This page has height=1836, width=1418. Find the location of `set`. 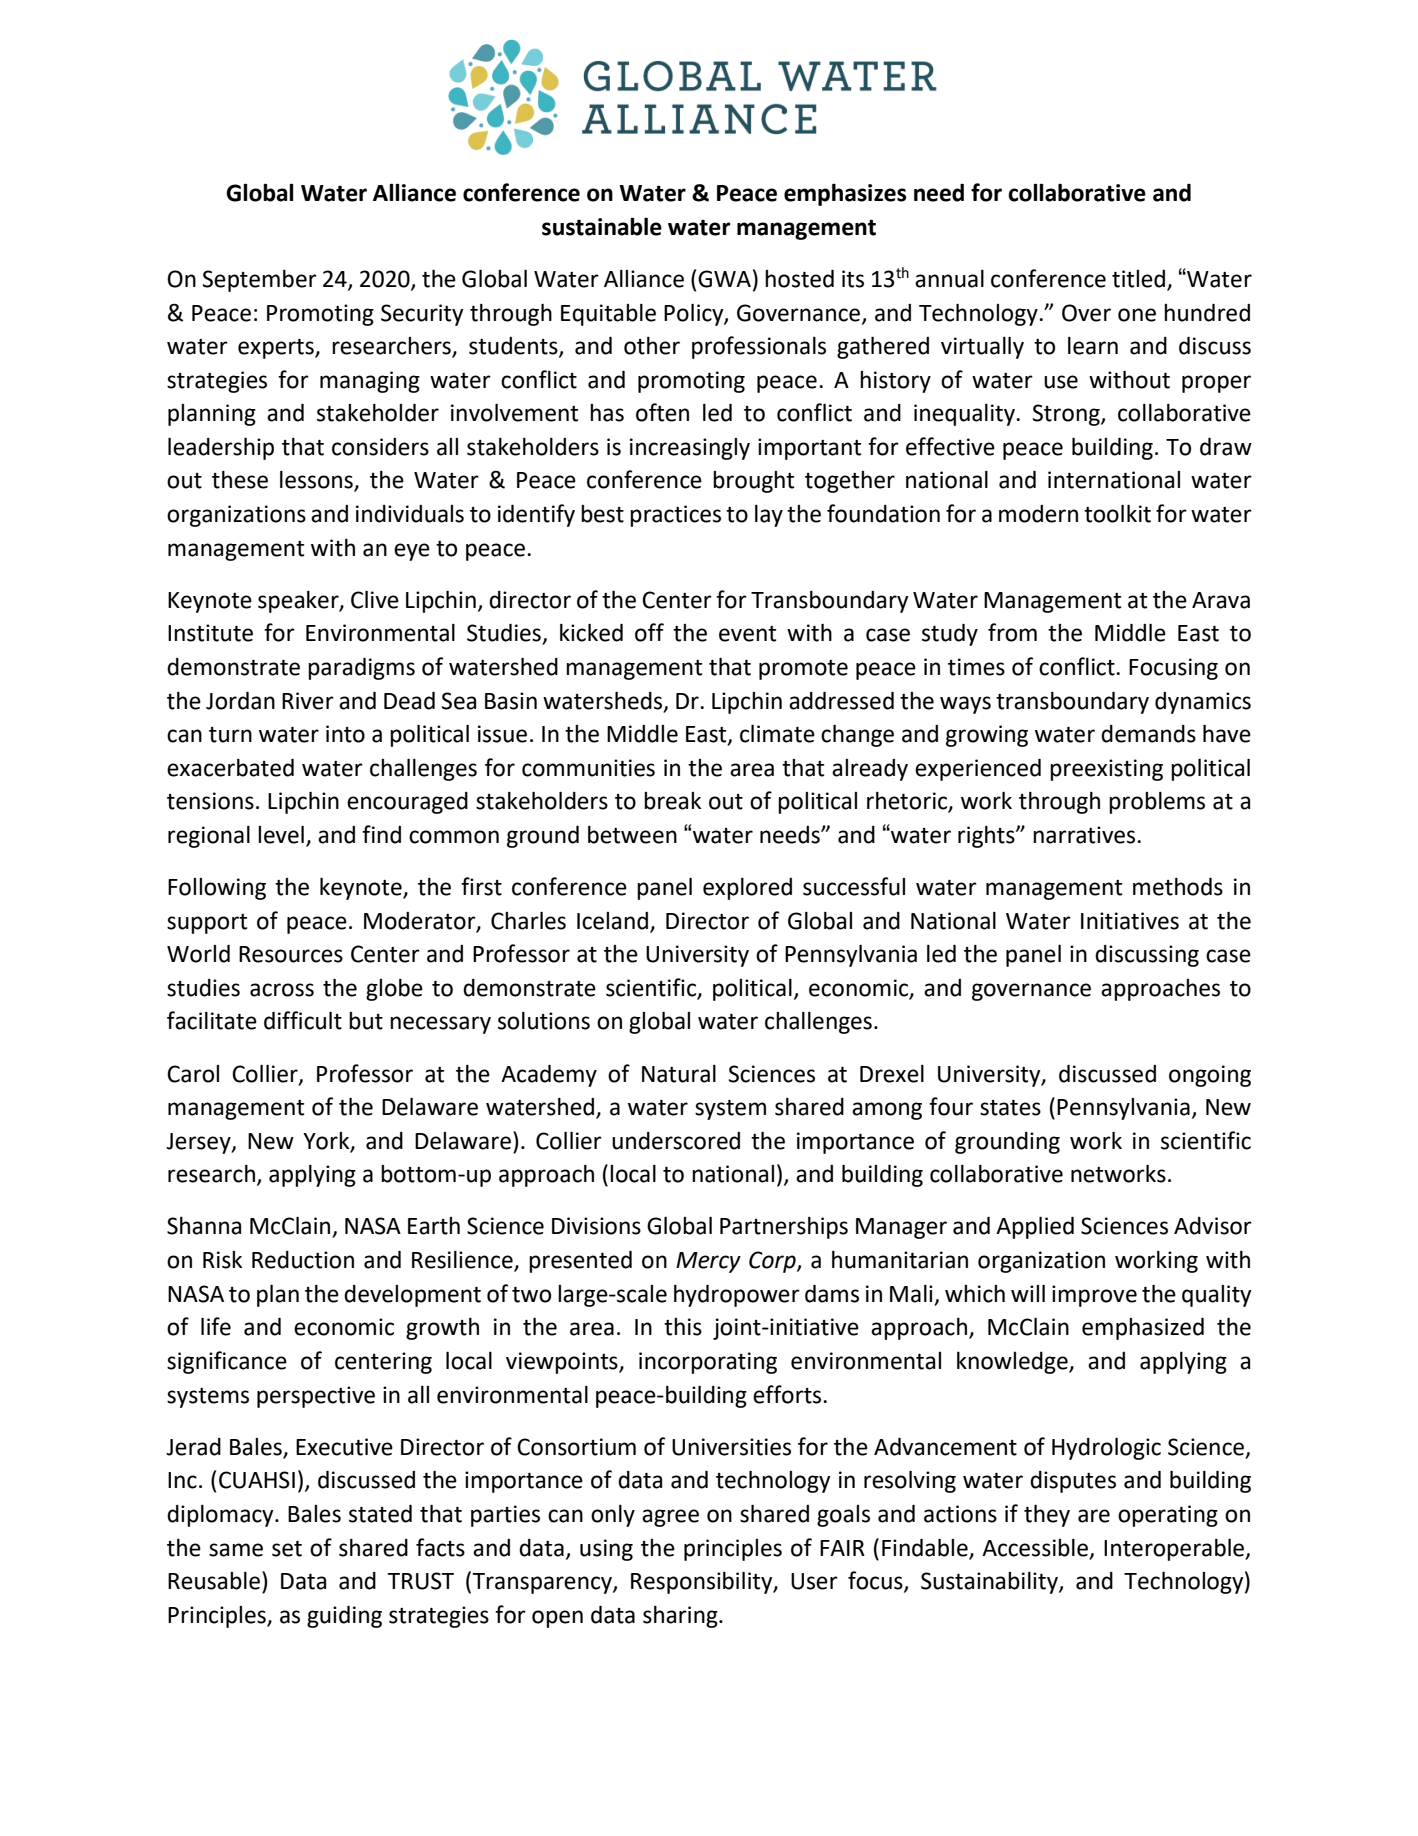

set is located at coordinates (287, 1549).
